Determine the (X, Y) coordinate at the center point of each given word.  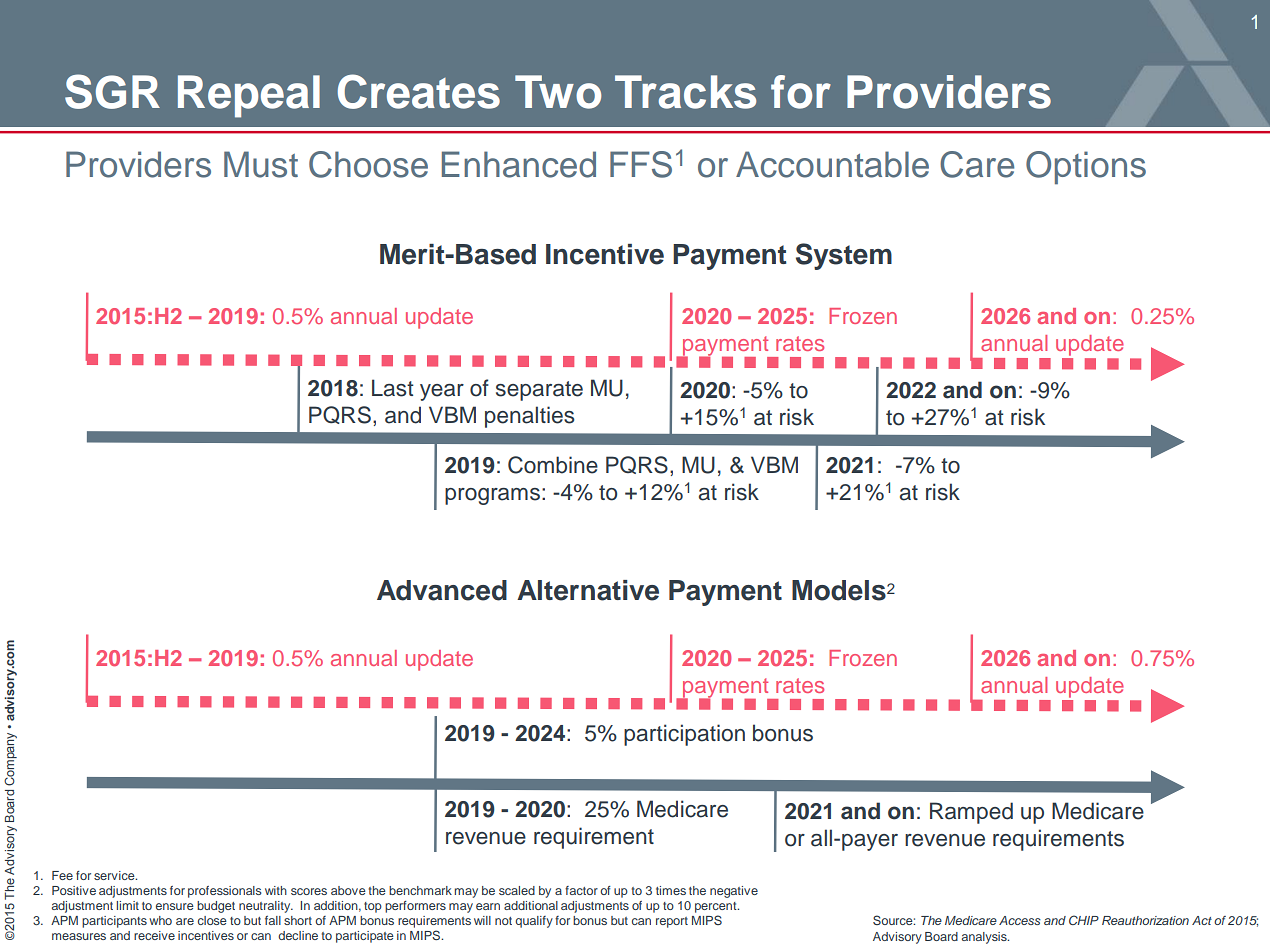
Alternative (588, 590)
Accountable (832, 164)
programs (492, 496)
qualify (534, 922)
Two (558, 92)
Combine (553, 465)
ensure (175, 906)
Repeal (249, 96)
